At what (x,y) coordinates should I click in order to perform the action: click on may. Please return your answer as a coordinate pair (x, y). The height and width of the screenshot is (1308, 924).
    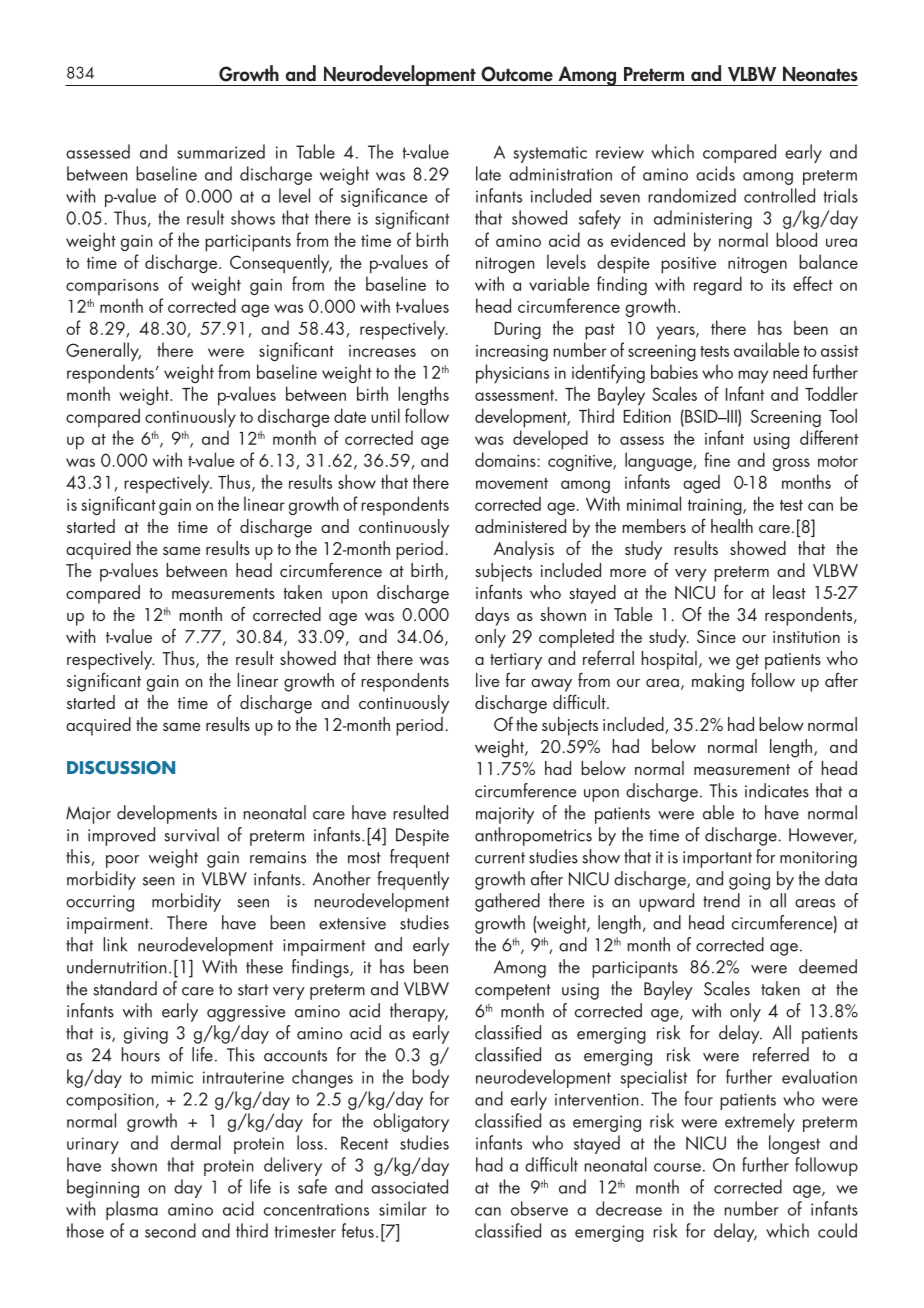
    Looking at the image, I should click on (753, 377).
